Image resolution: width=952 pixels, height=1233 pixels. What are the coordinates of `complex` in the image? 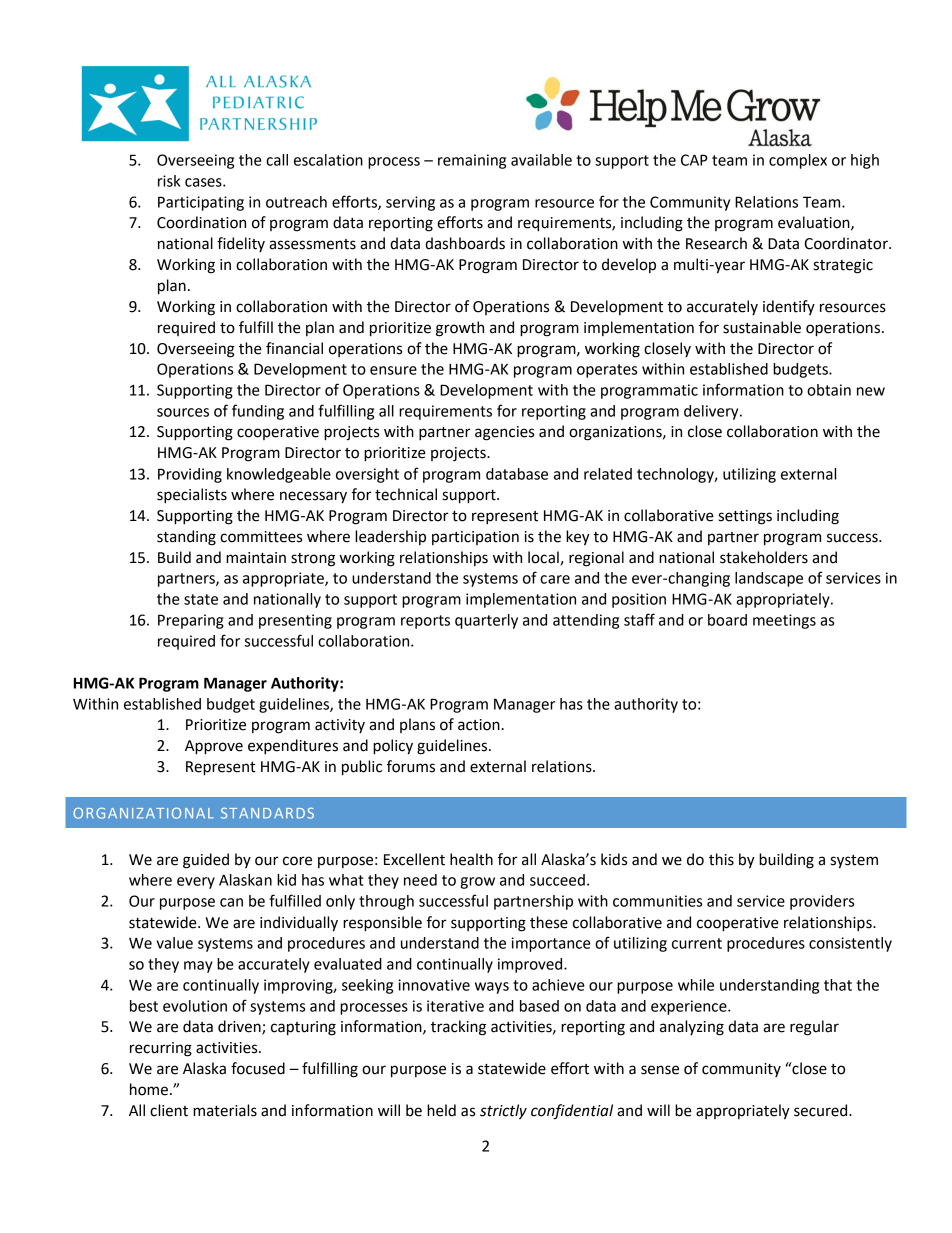 It's located at (798, 161).
